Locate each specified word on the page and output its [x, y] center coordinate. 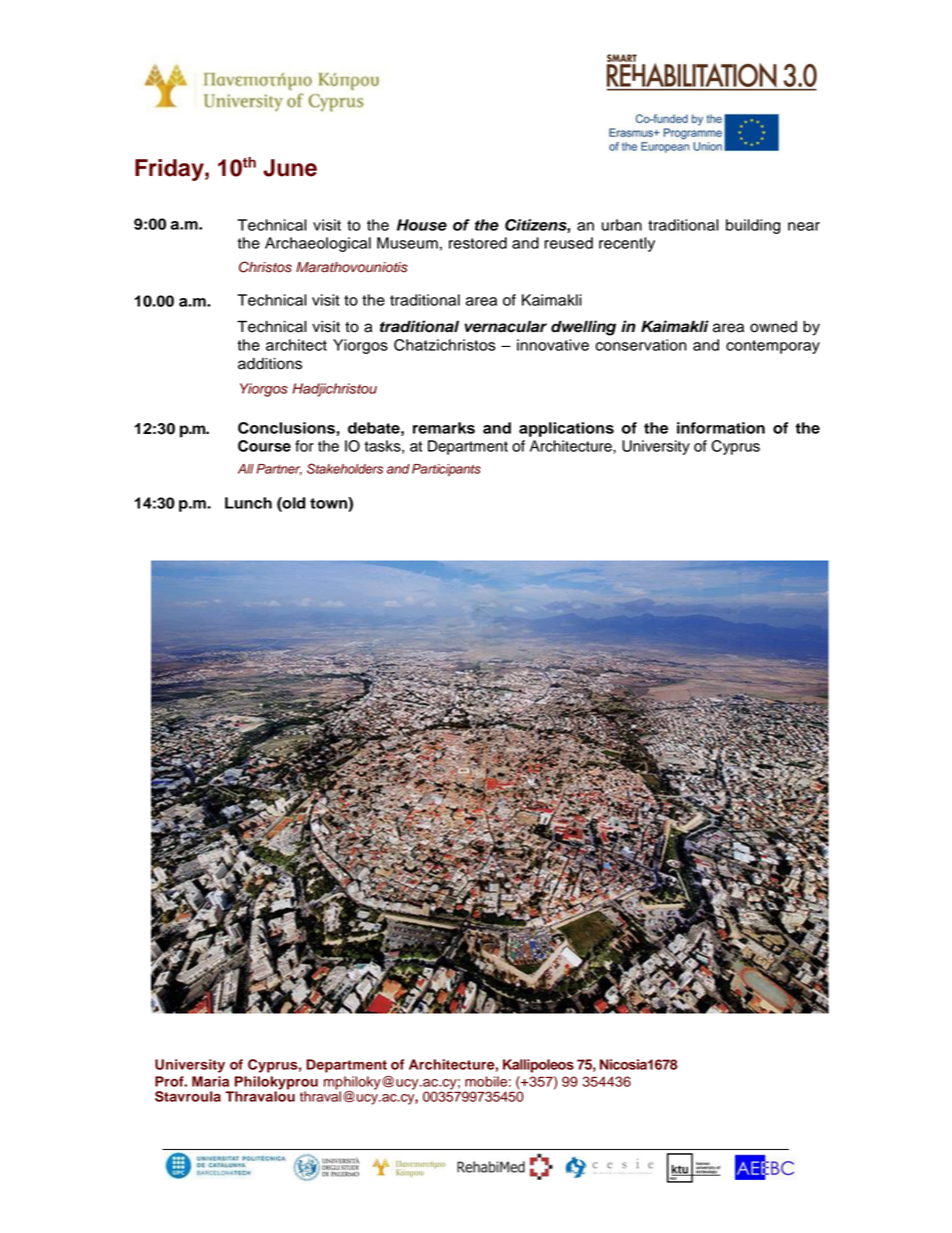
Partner [279, 469]
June [290, 168]
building [753, 226]
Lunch [248, 503]
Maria [210, 1081]
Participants [446, 470]
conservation [641, 345]
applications [566, 429]
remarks [444, 428]
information [721, 428]
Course [264, 446]
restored [478, 243]
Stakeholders [345, 468]
